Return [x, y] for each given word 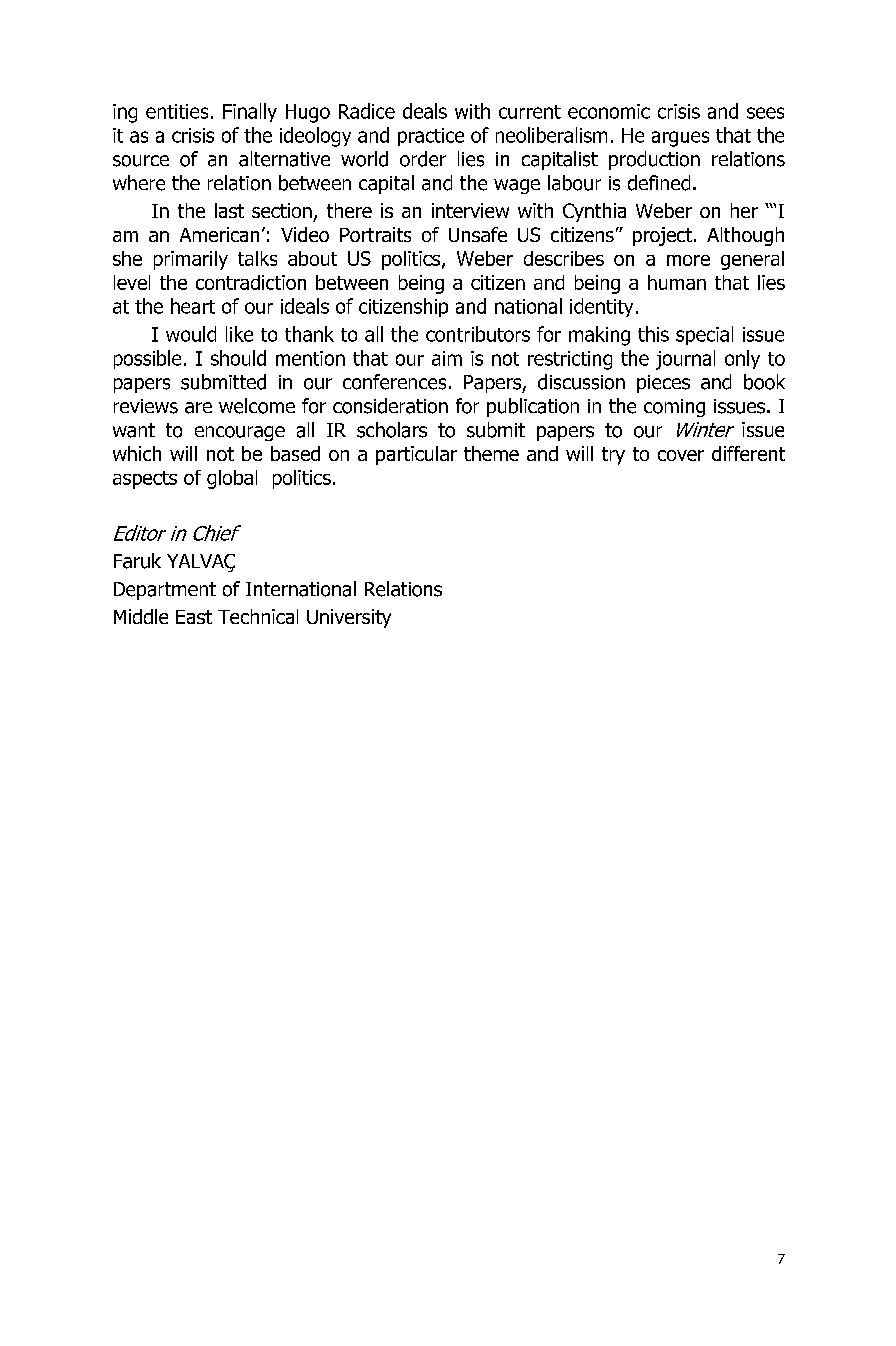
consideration [390, 406]
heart [193, 306]
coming [674, 408]
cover [681, 455]
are [198, 408]
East [194, 617]
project [662, 236]
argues [680, 139]
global [232, 479]
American [219, 234]
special [704, 335]
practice [431, 137]
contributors [478, 334]
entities [177, 111]
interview [470, 210]
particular [416, 455]
